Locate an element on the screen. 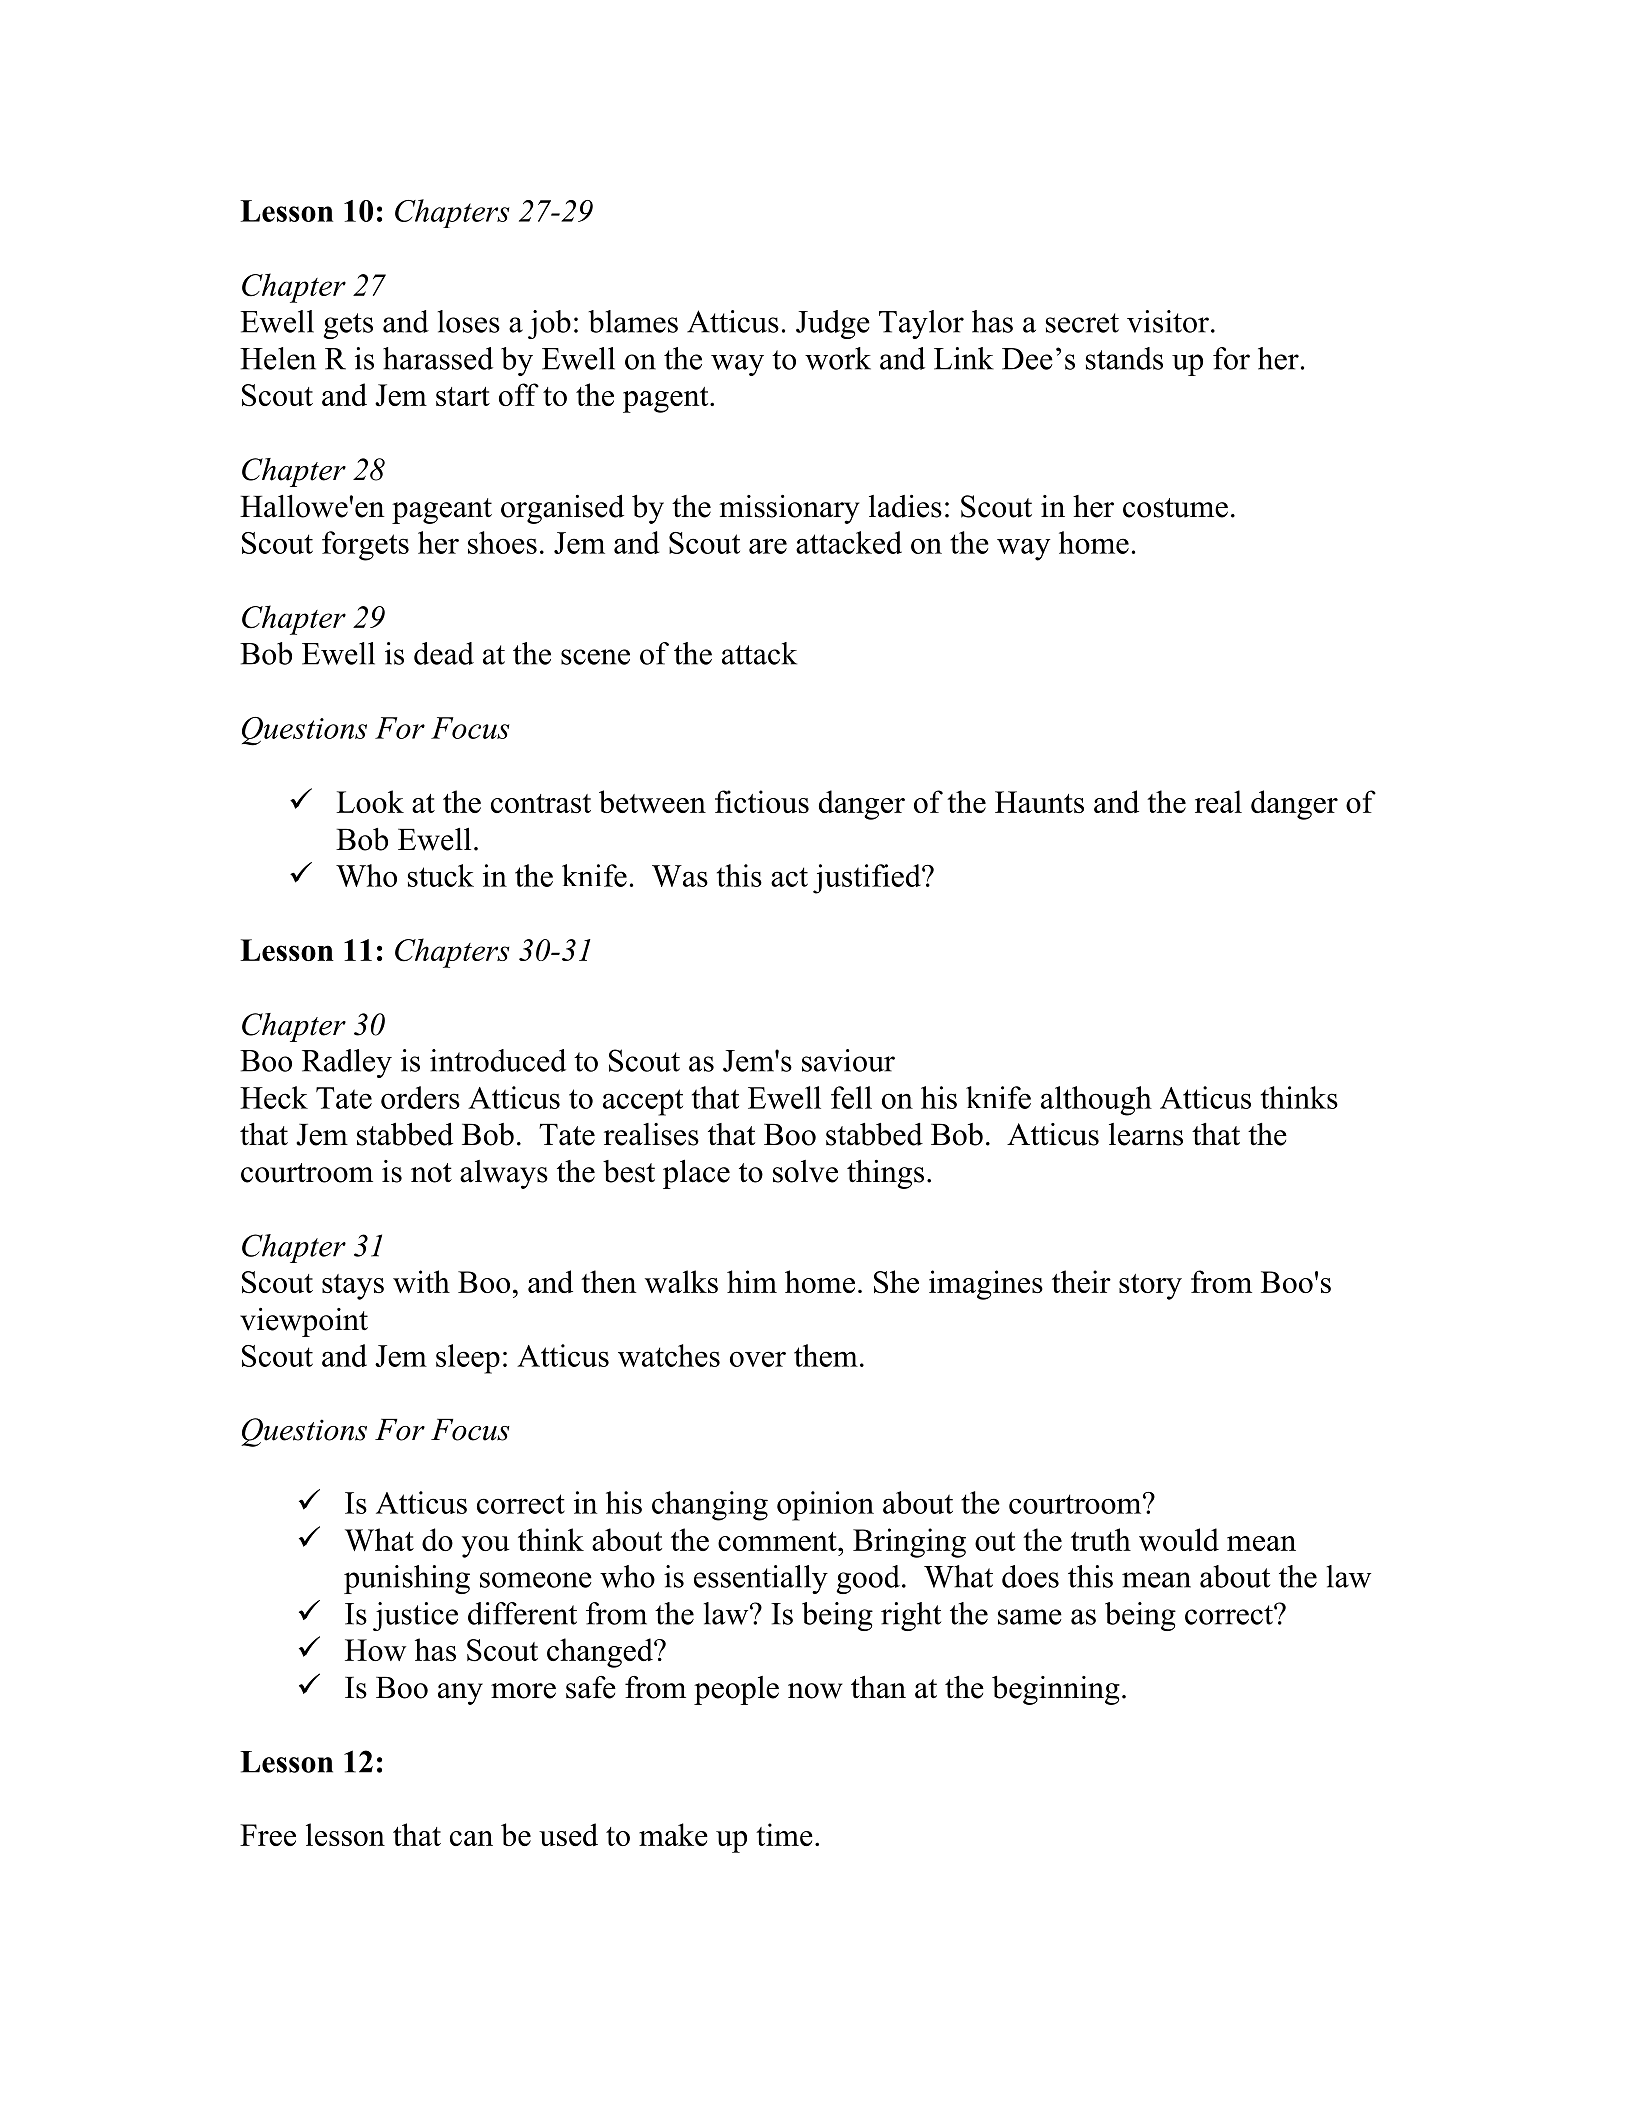 Image resolution: width=1632 pixels, height=2112 pixels. blames is located at coordinates (633, 321).
